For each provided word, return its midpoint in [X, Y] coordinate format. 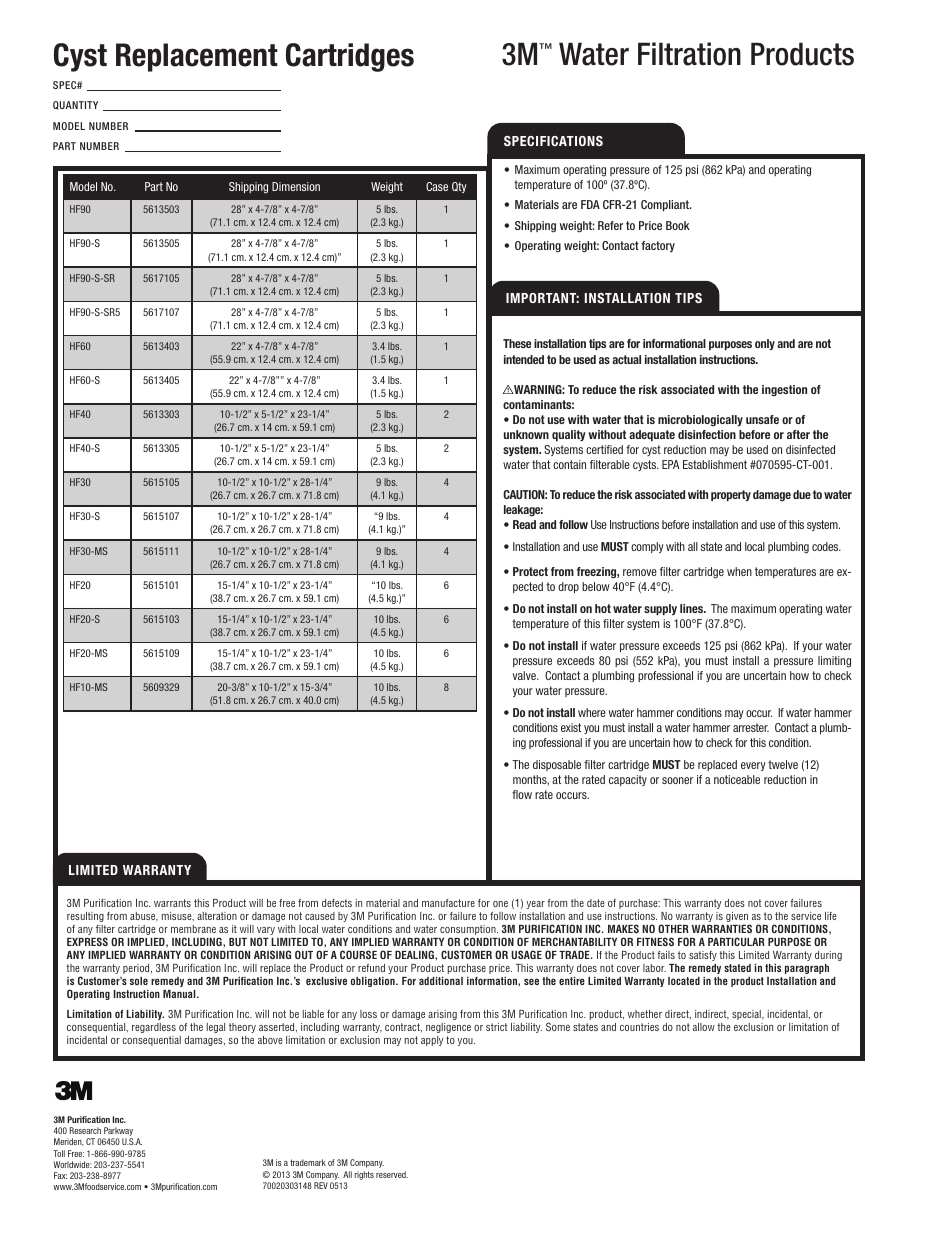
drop [568, 587]
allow [704, 1027]
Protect [530, 571]
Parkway [118, 1133]
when [739, 571]
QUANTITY [75, 105]
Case [437, 186]
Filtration [689, 54]
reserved [392, 1174]
